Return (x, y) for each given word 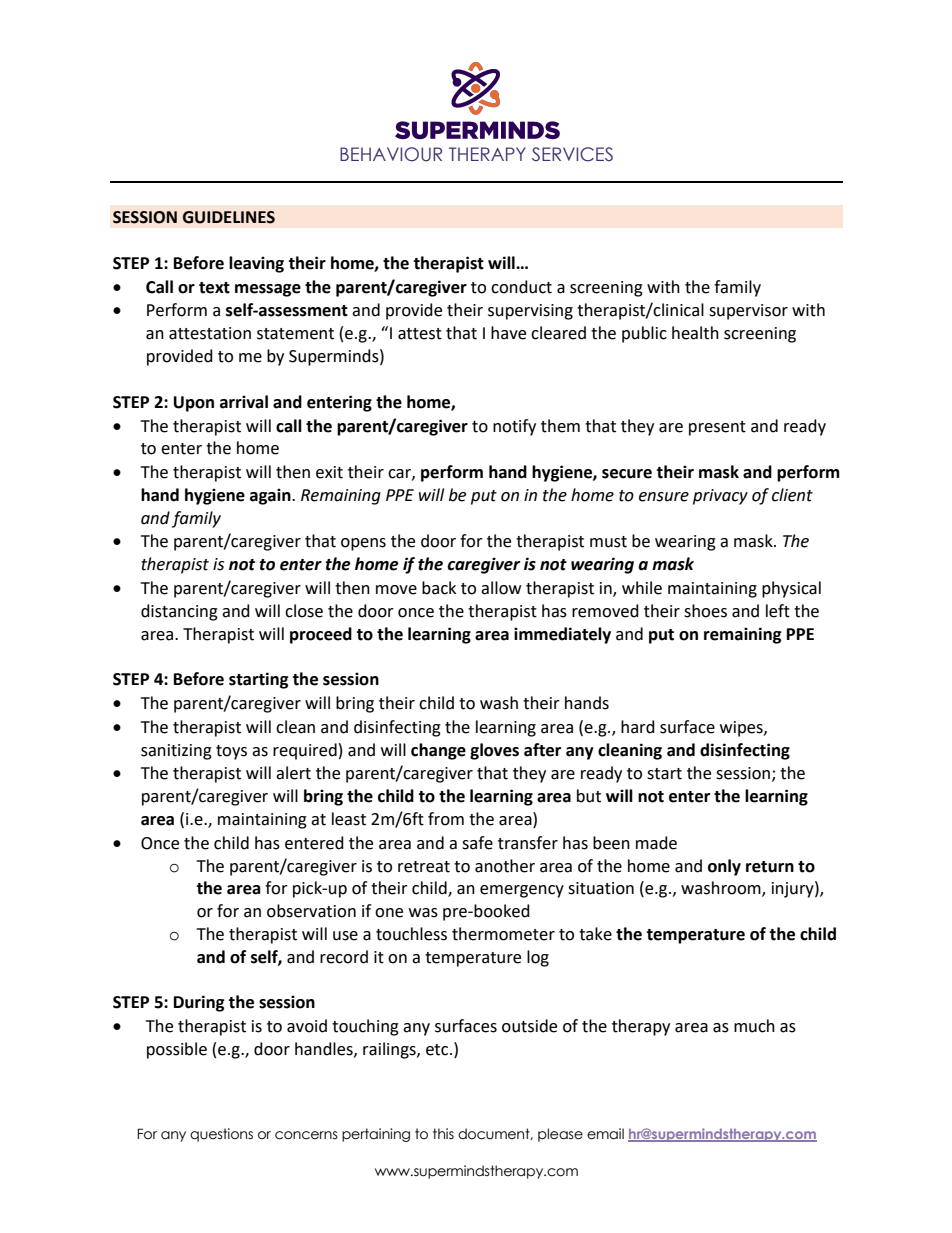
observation (311, 911)
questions (221, 1135)
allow (501, 588)
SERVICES (572, 154)
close (304, 611)
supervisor (748, 312)
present (717, 428)
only (724, 867)
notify (514, 427)
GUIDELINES (229, 217)
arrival (244, 402)
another (505, 866)
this (443, 1134)
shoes (705, 611)
